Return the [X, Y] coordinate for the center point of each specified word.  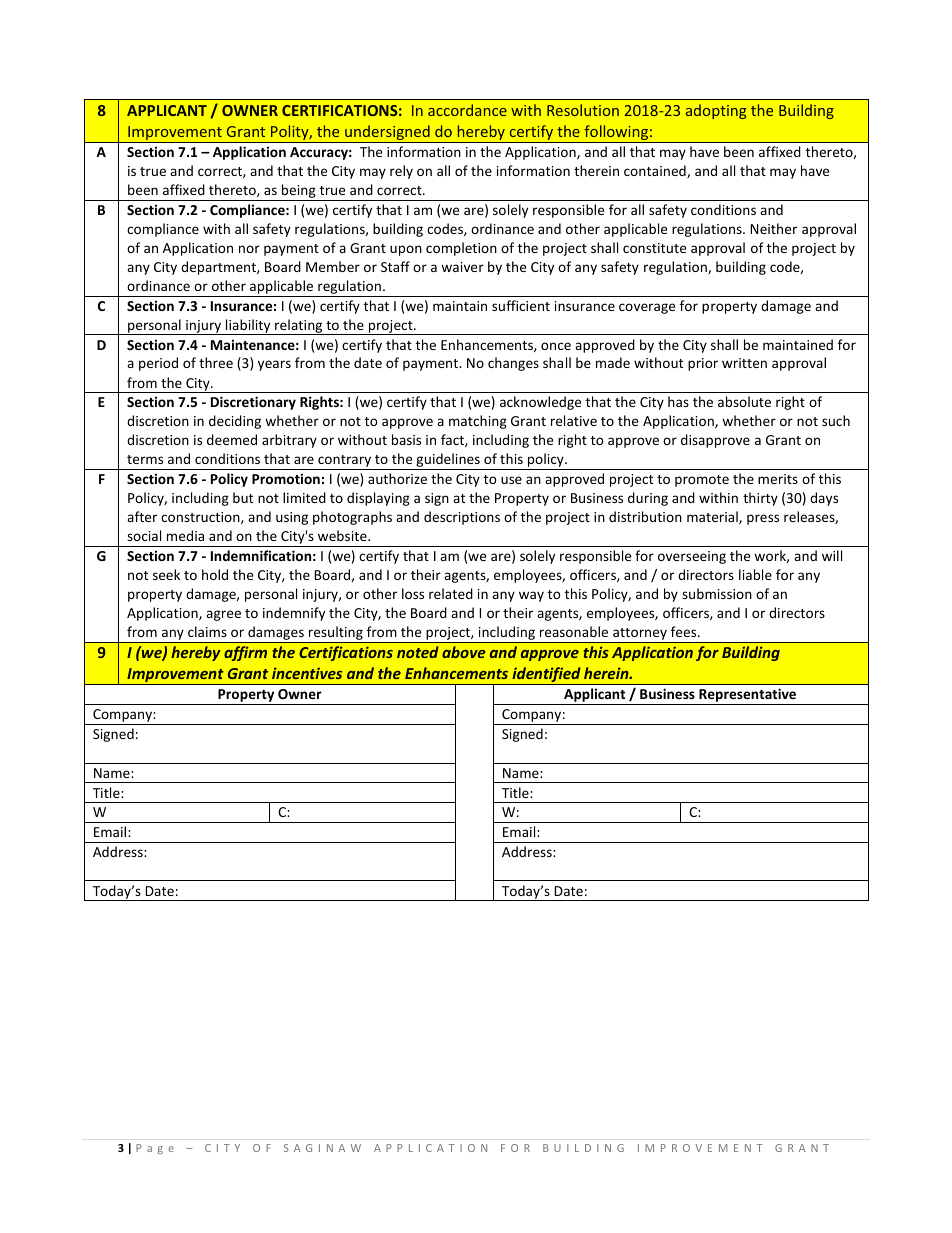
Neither [773, 228]
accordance [467, 110]
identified [546, 676]
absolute [744, 401]
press [763, 519]
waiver [462, 267]
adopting [716, 111]
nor [249, 249]
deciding [235, 422]
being [299, 192]
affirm [245, 653]
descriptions [462, 518]
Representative [748, 696]
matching [478, 422]
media [185, 535]
